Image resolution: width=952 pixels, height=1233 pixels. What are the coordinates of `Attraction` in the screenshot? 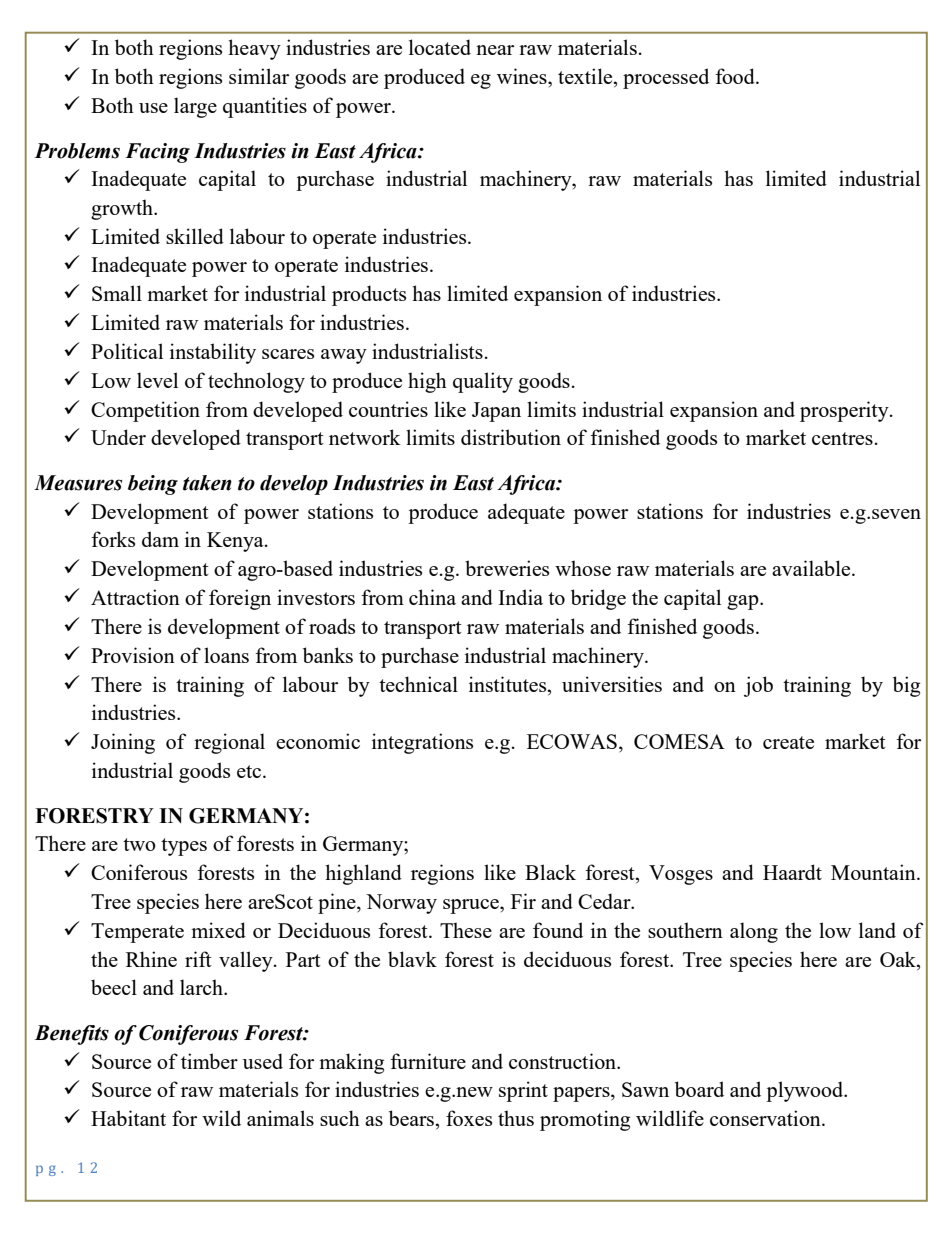 It's located at (135, 597).
